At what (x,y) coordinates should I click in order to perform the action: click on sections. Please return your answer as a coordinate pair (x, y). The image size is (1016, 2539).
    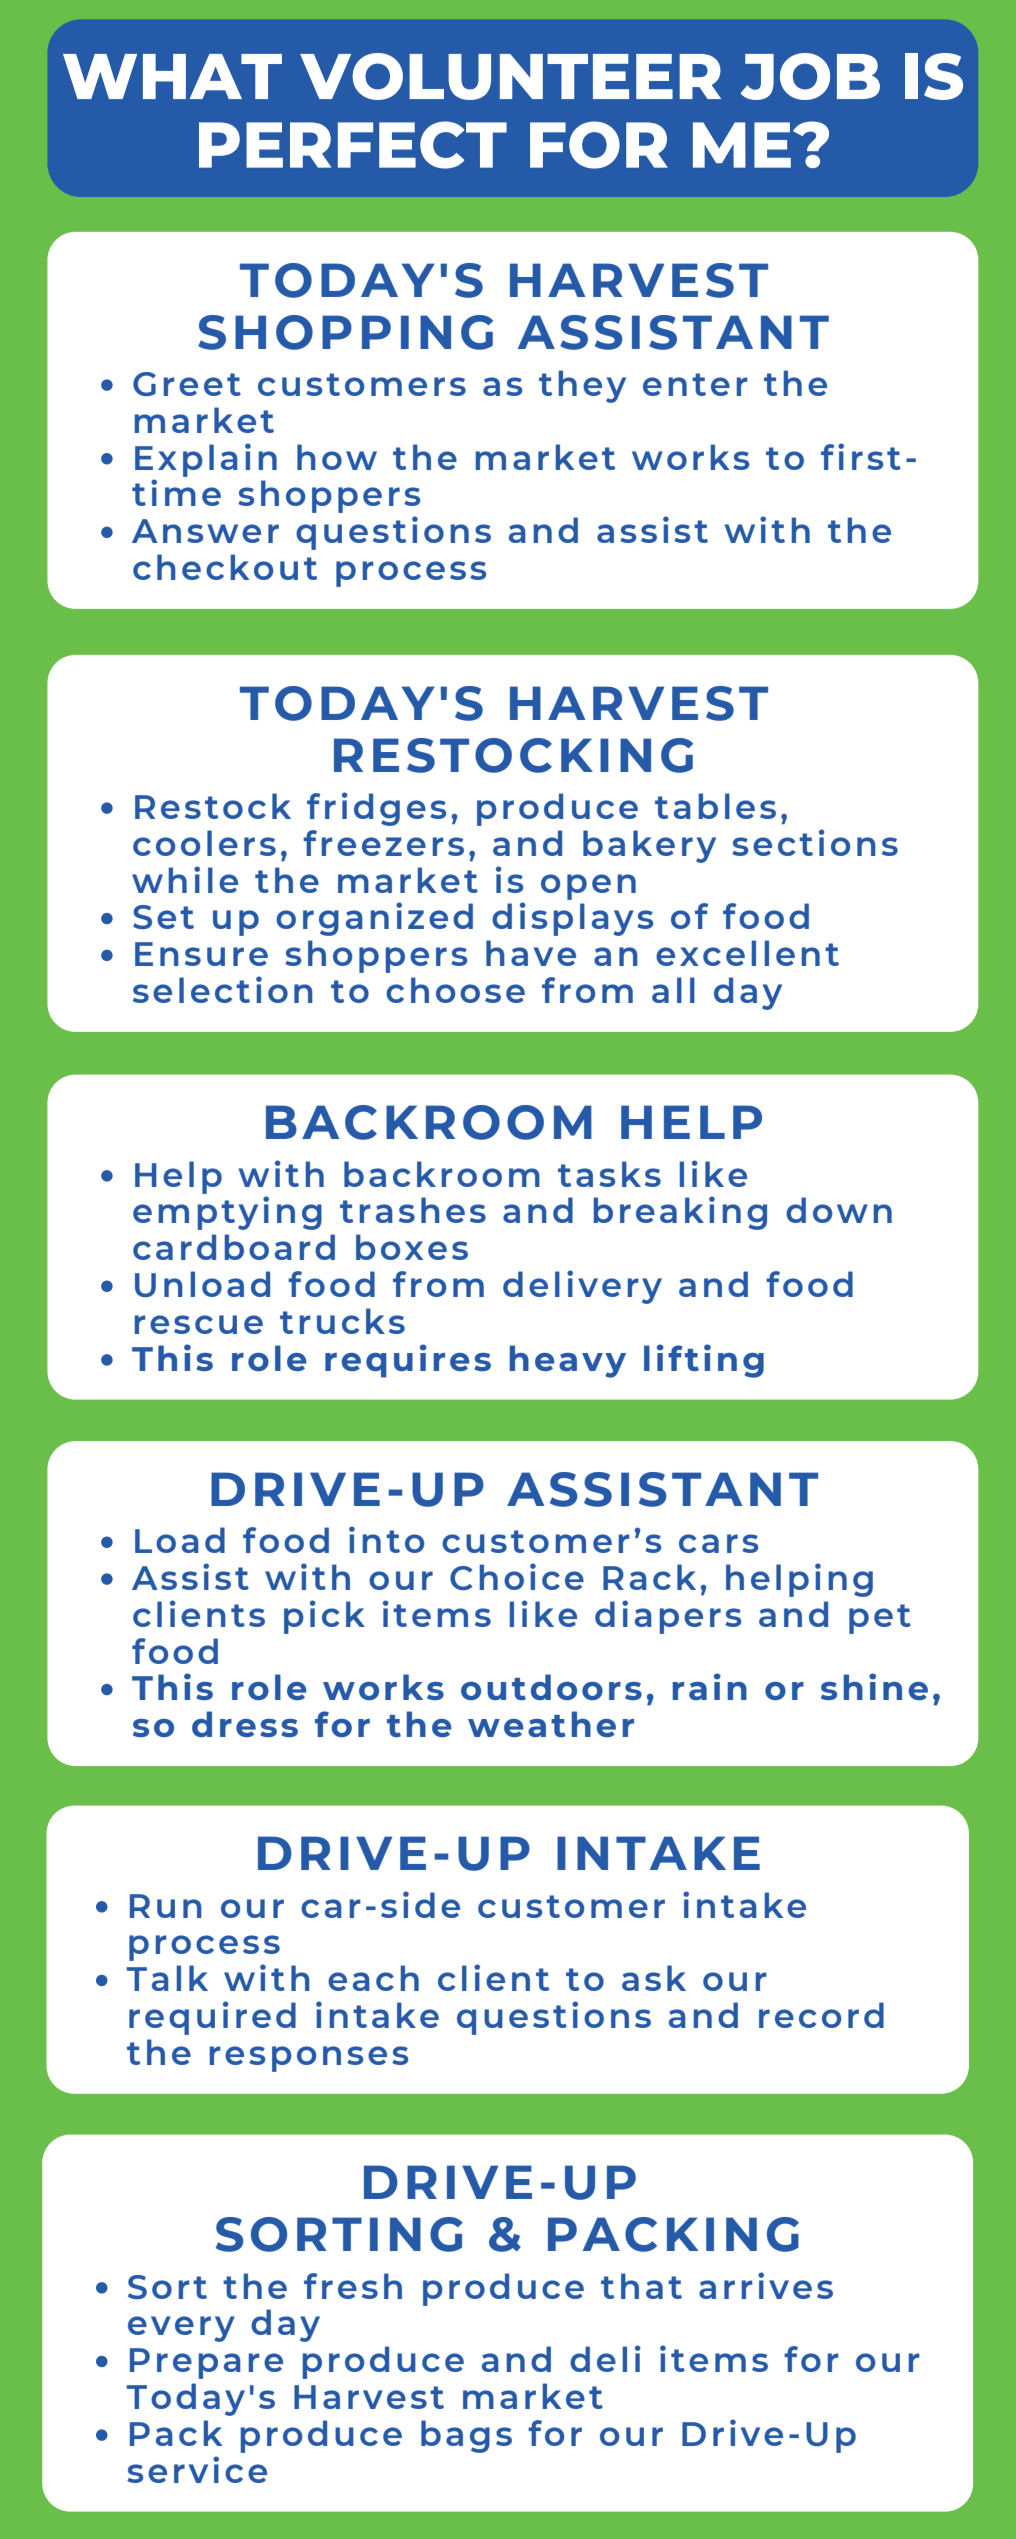
    Looking at the image, I should click on (815, 842).
